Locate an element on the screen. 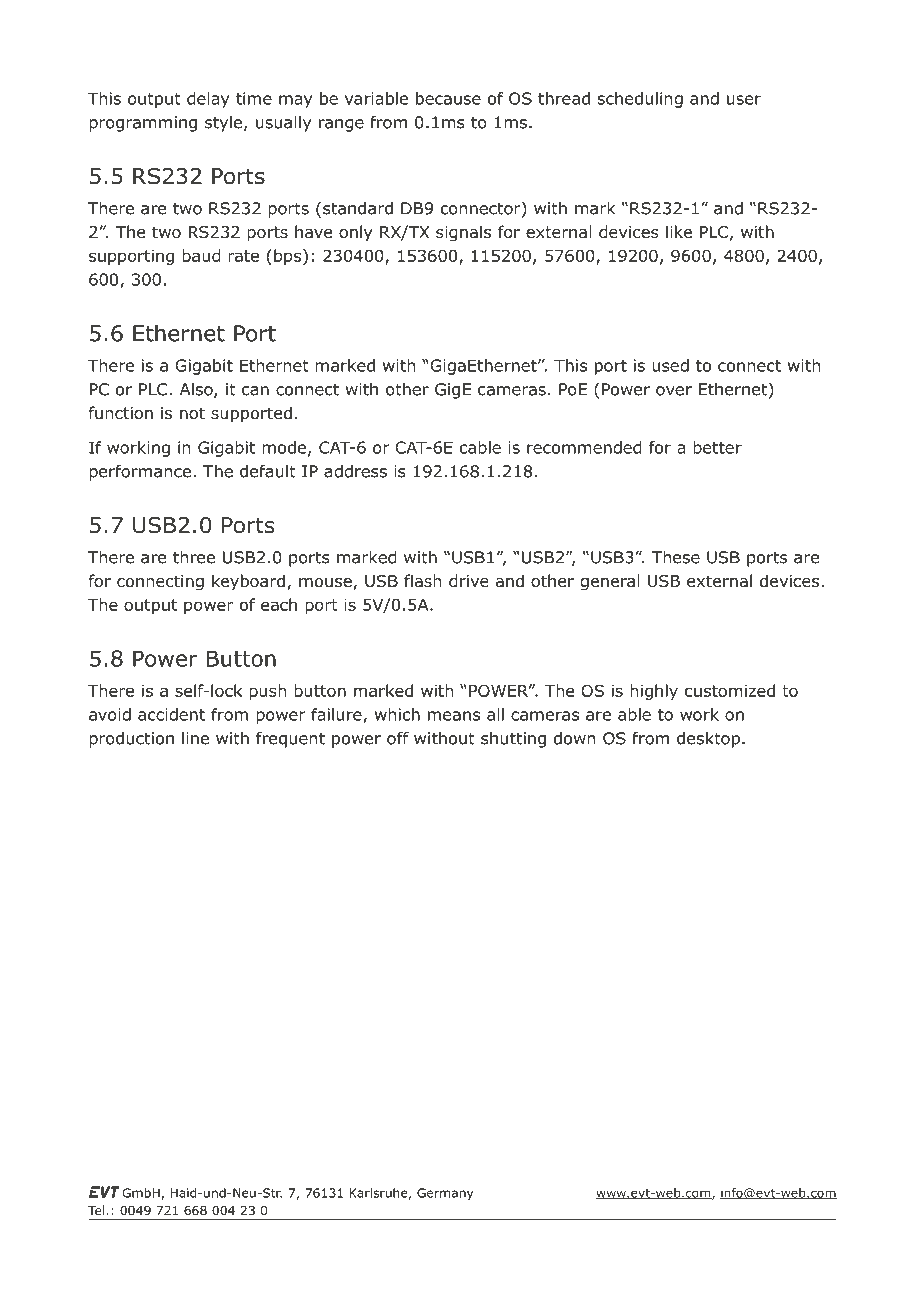 This screenshot has width=924, height=1308. Tel is located at coordinates (97, 1210).
